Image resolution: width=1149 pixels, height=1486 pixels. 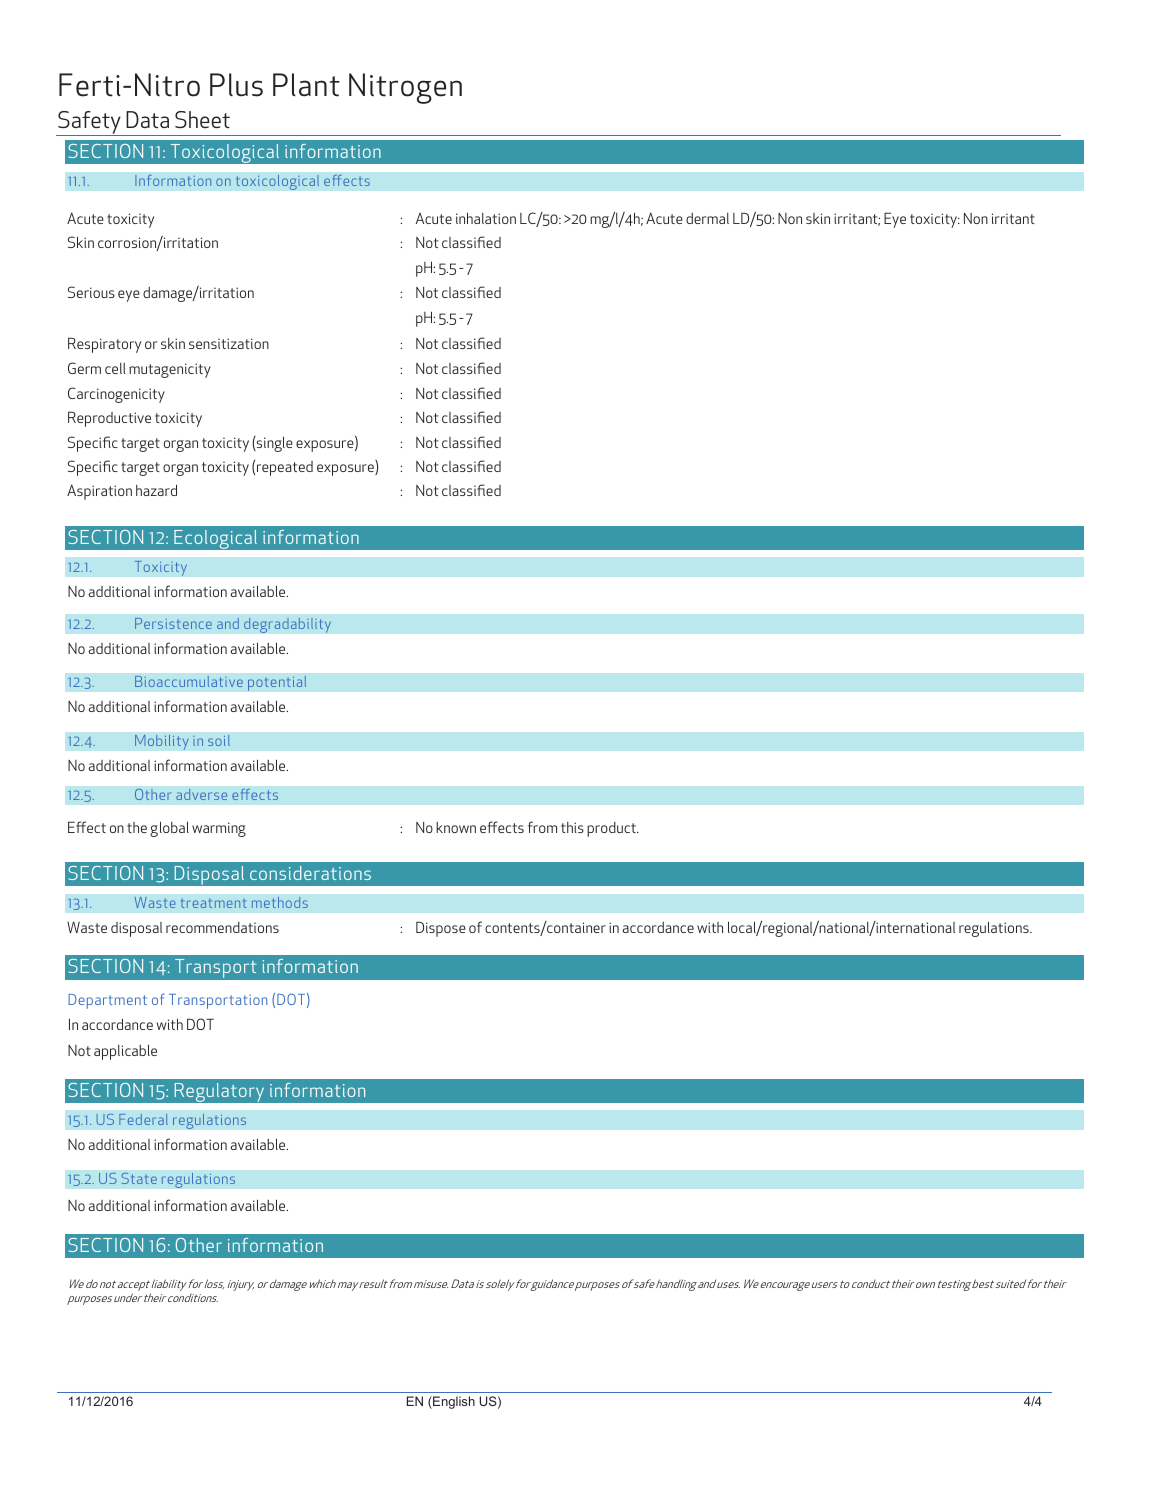 I want to click on applicable, so click(x=125, y=1052).
